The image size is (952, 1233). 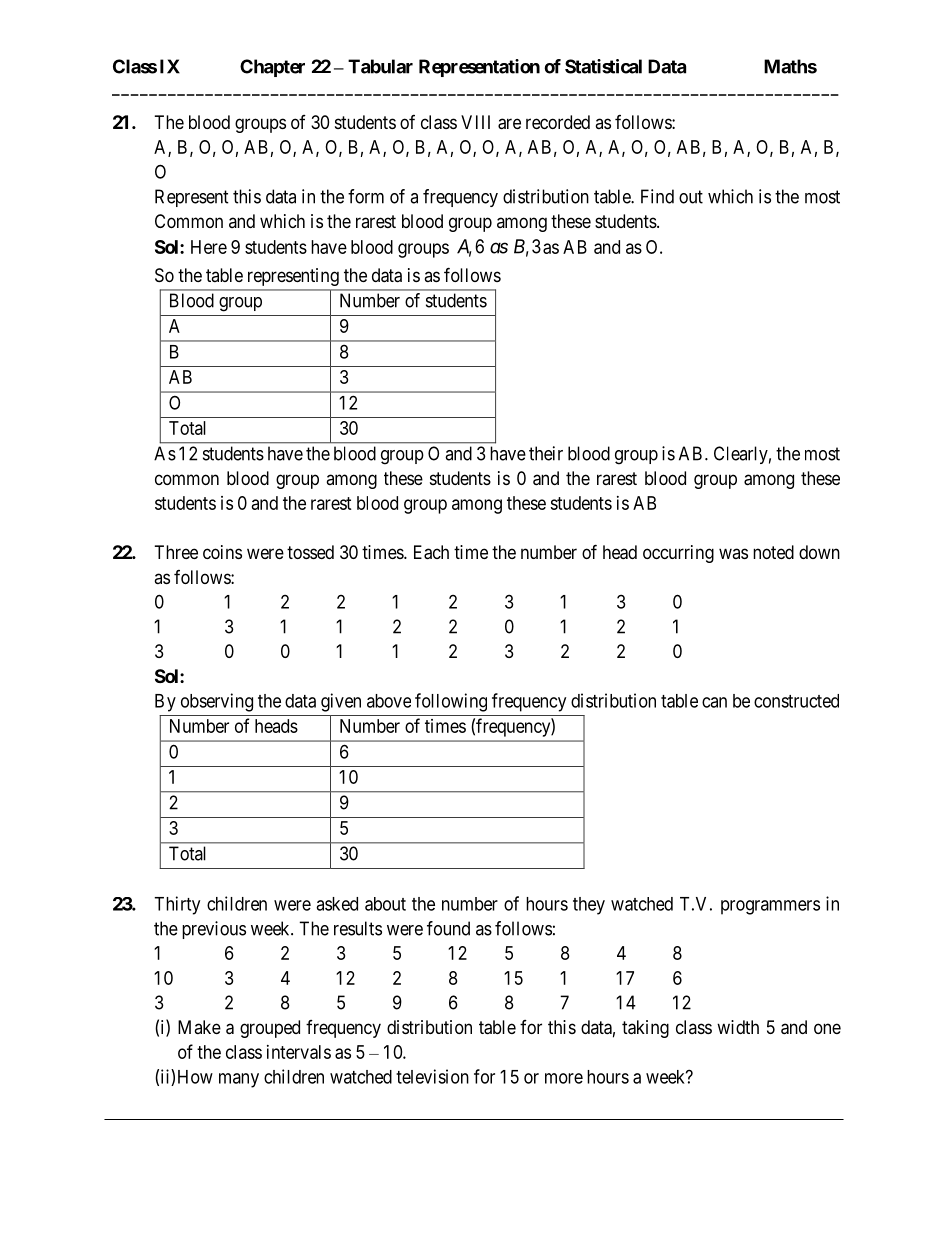 What do you see at coordinates (564, 1078) in the screenshot?
I see `more` at bounding box center [564, 1078].
